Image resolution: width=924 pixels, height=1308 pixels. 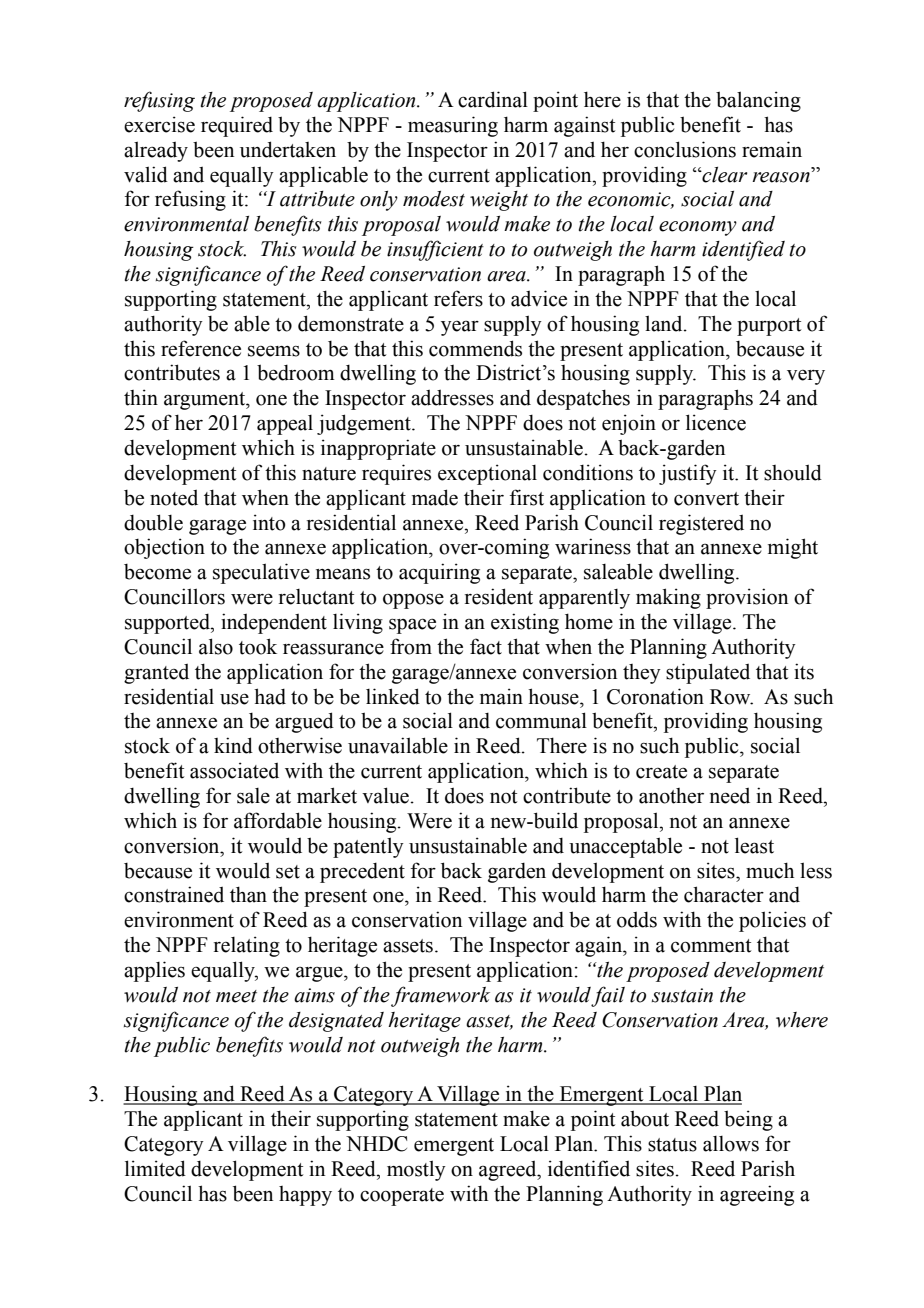 What do you see at coordinates (155, 1168) in the screenshot?
I see `limited` at bounding box center [155, 1168].
